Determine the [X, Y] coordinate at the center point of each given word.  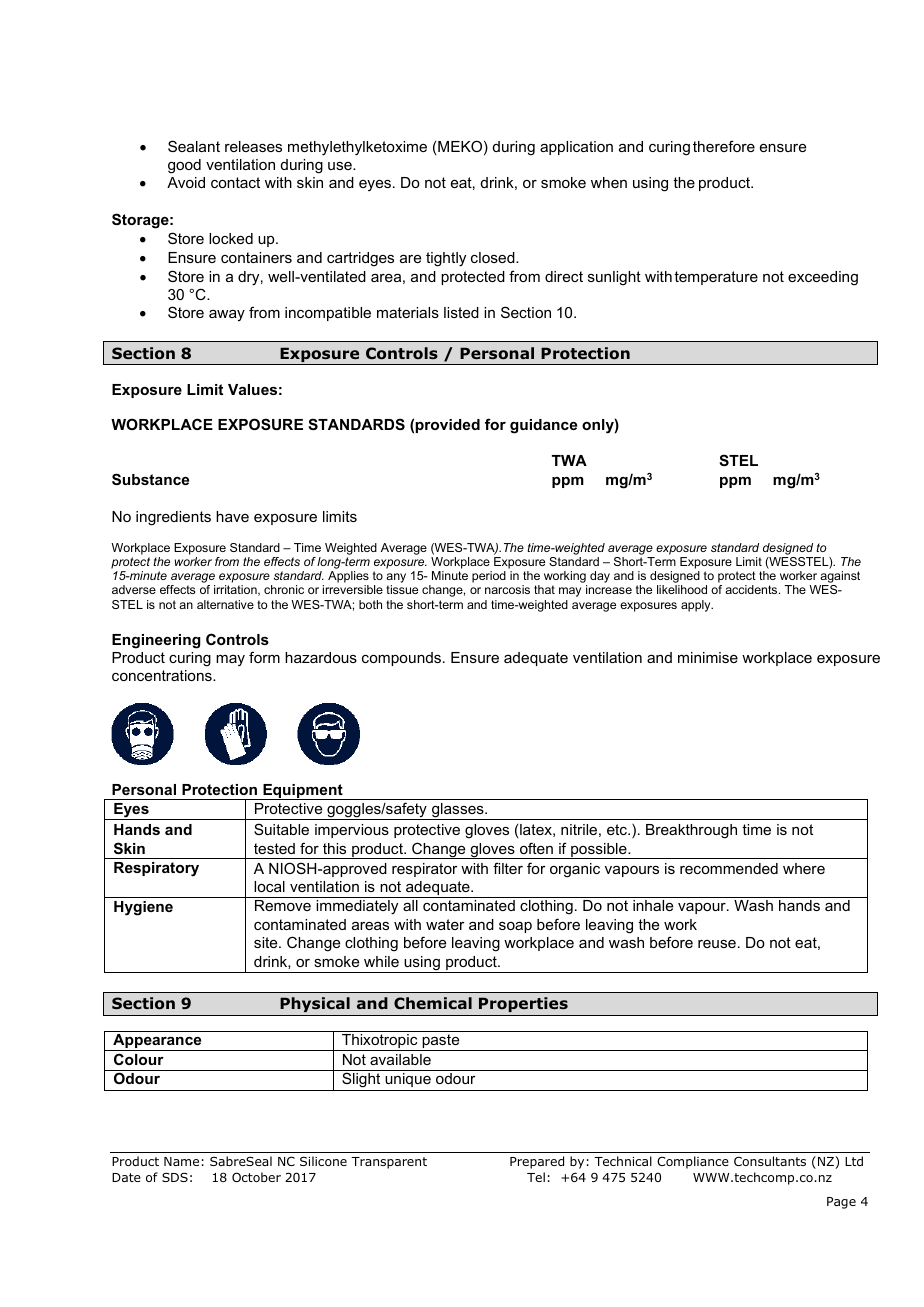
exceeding [823, 278]
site [267, 942]
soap [515, 927]
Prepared [537, 1162]
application [576, 148]
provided [447, 426]
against [840, 578]
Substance [150, 479]
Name [181, 1161]
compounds [401, 659]
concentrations [163, 675]
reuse [717, 944]
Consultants [770, 1161]
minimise [708, 657]
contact [235, 182]
